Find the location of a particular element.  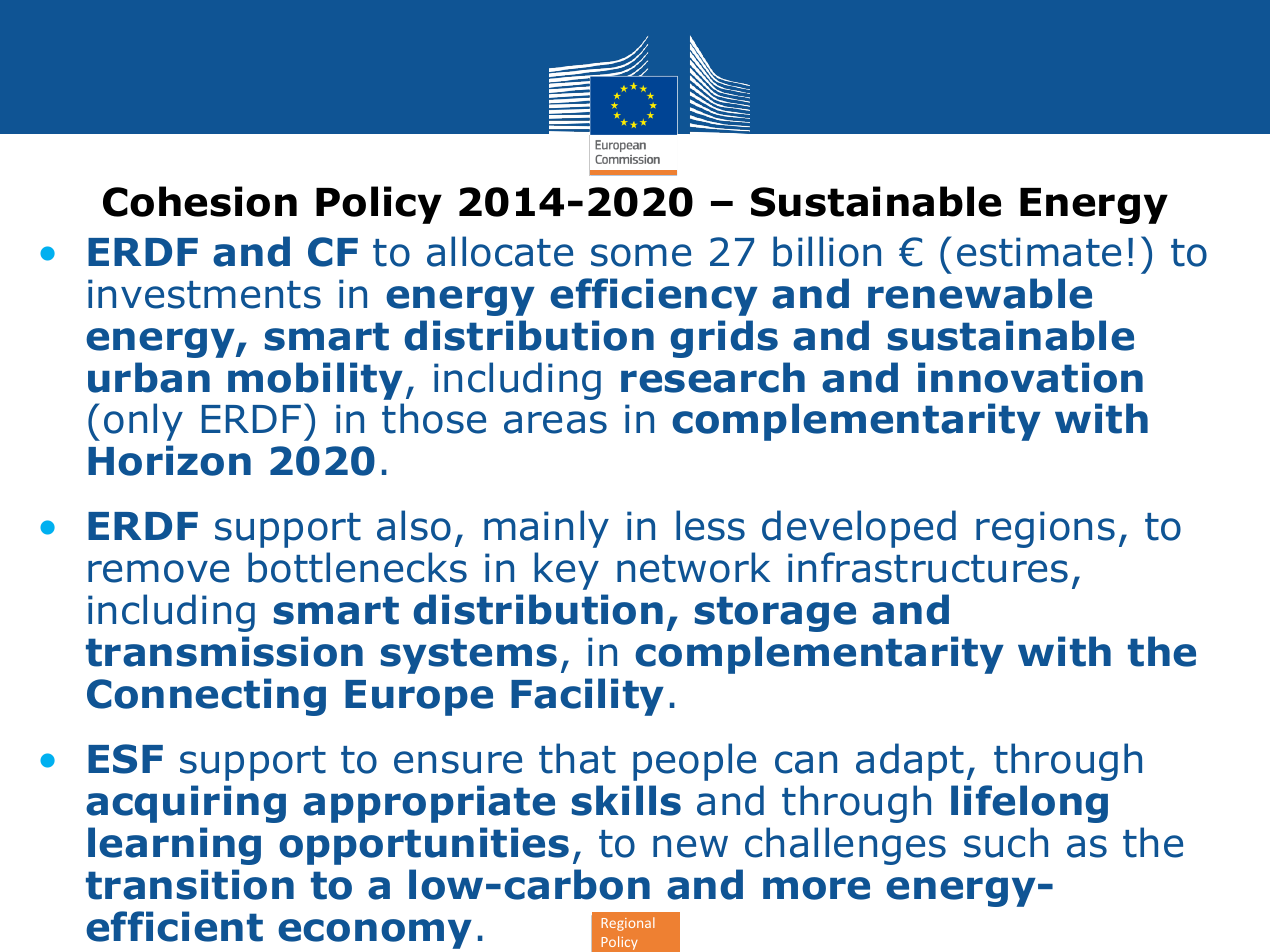

estimate is located at coordinates (1039, 252).
